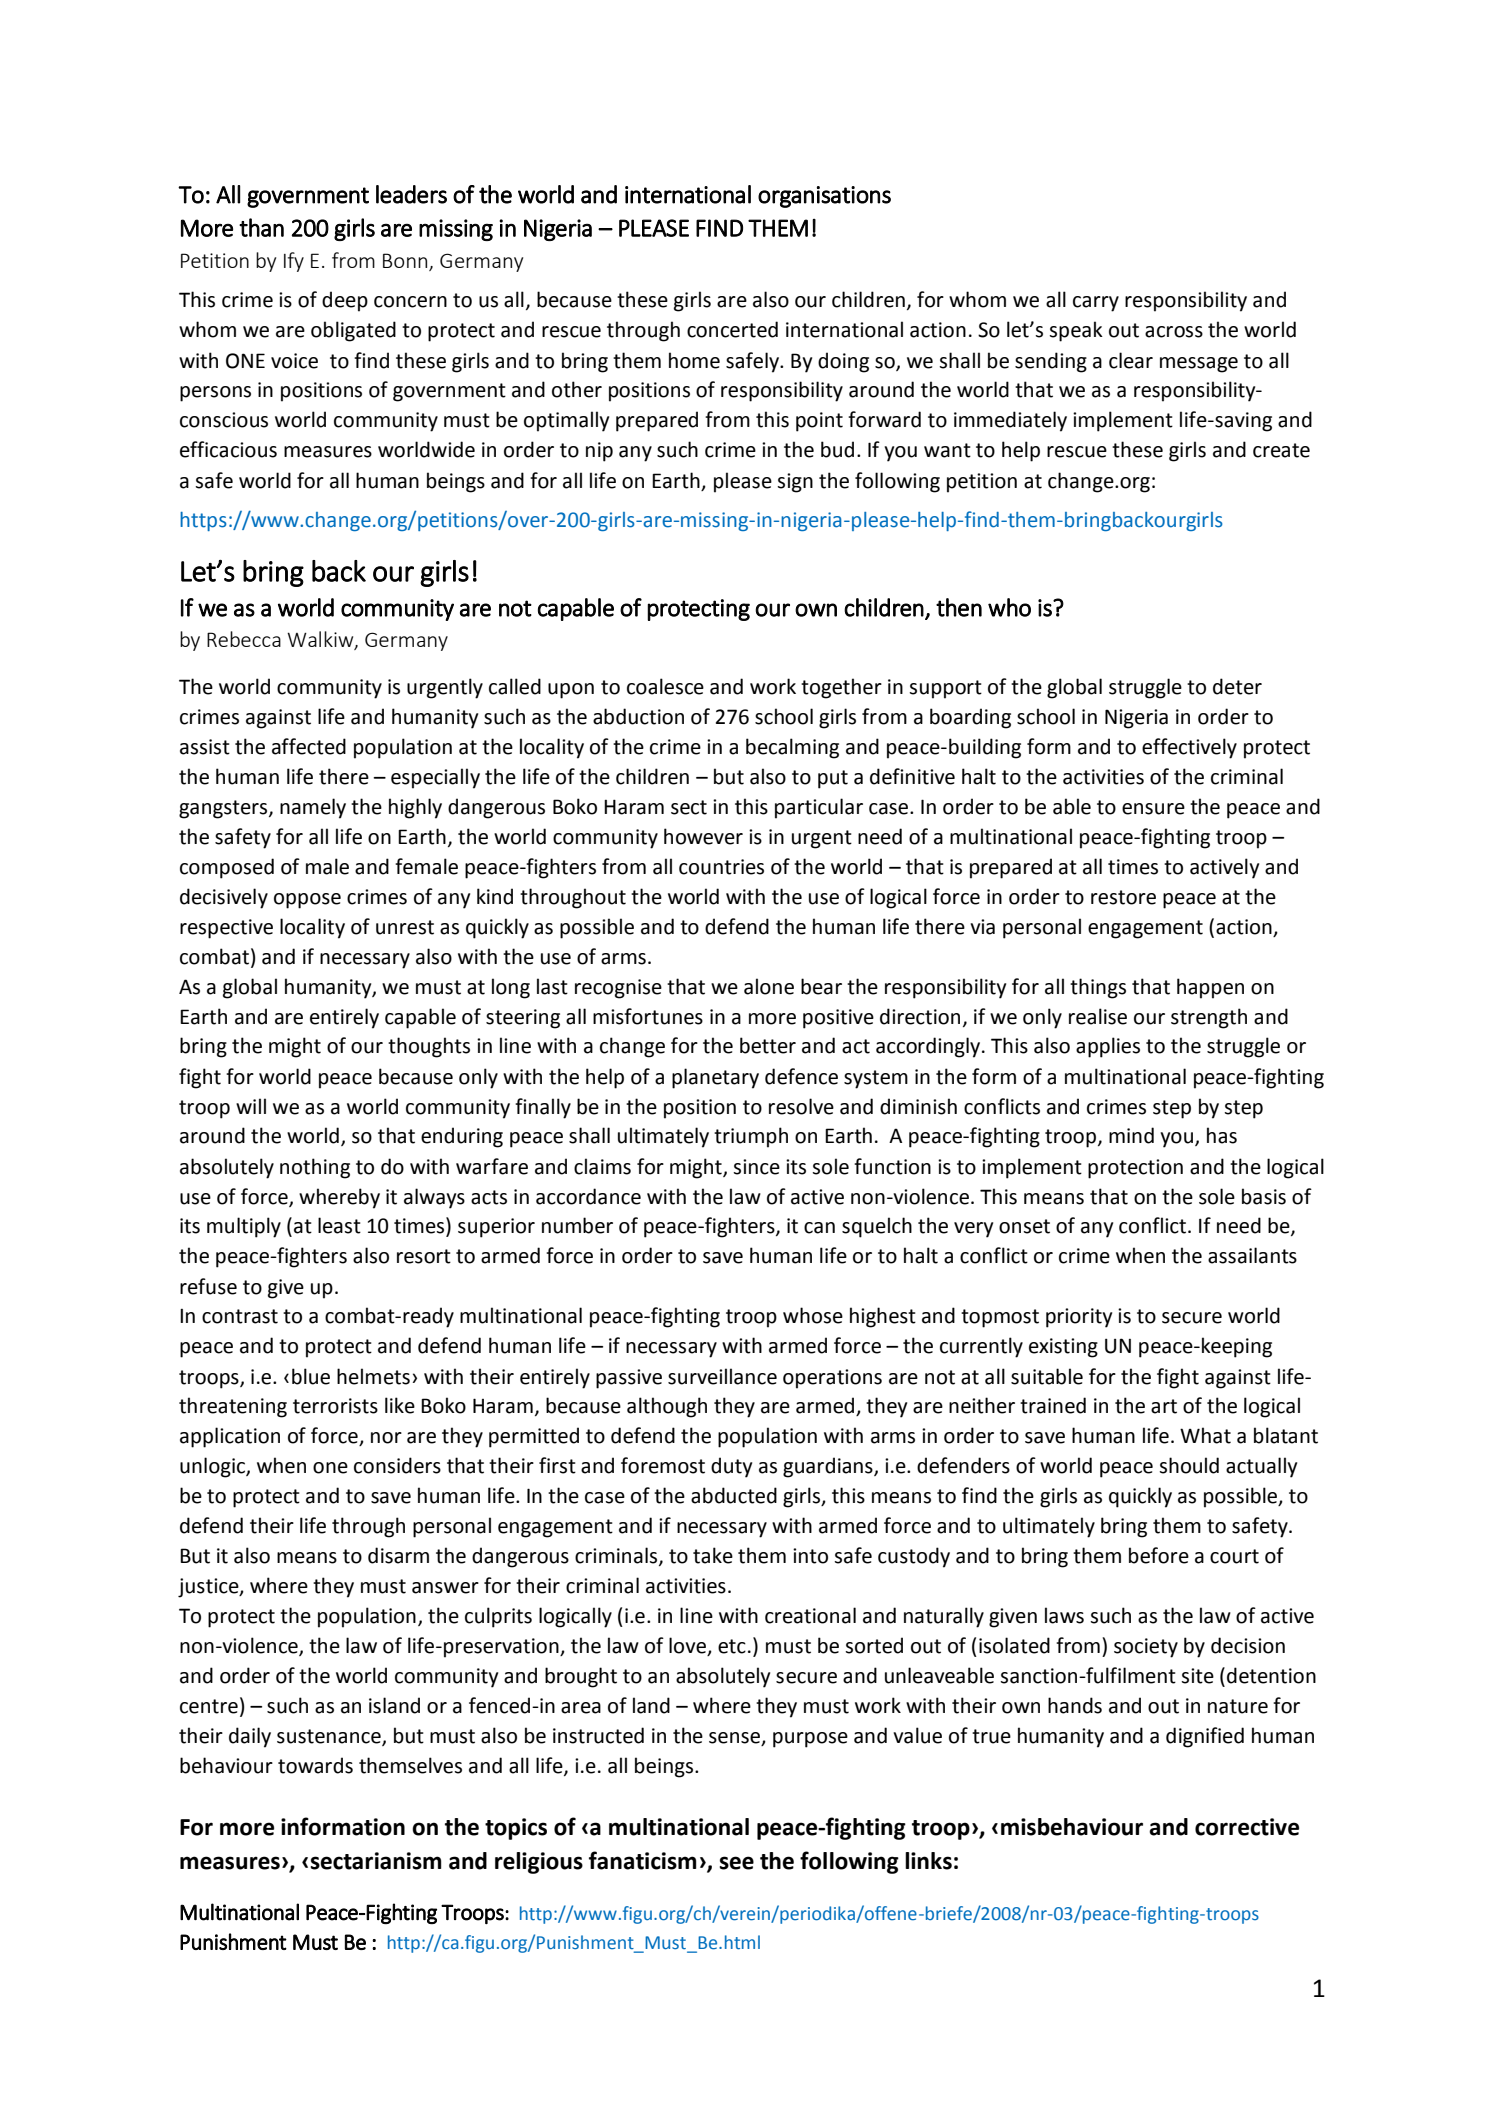  I want to click on organisations, so click(824, 197).
